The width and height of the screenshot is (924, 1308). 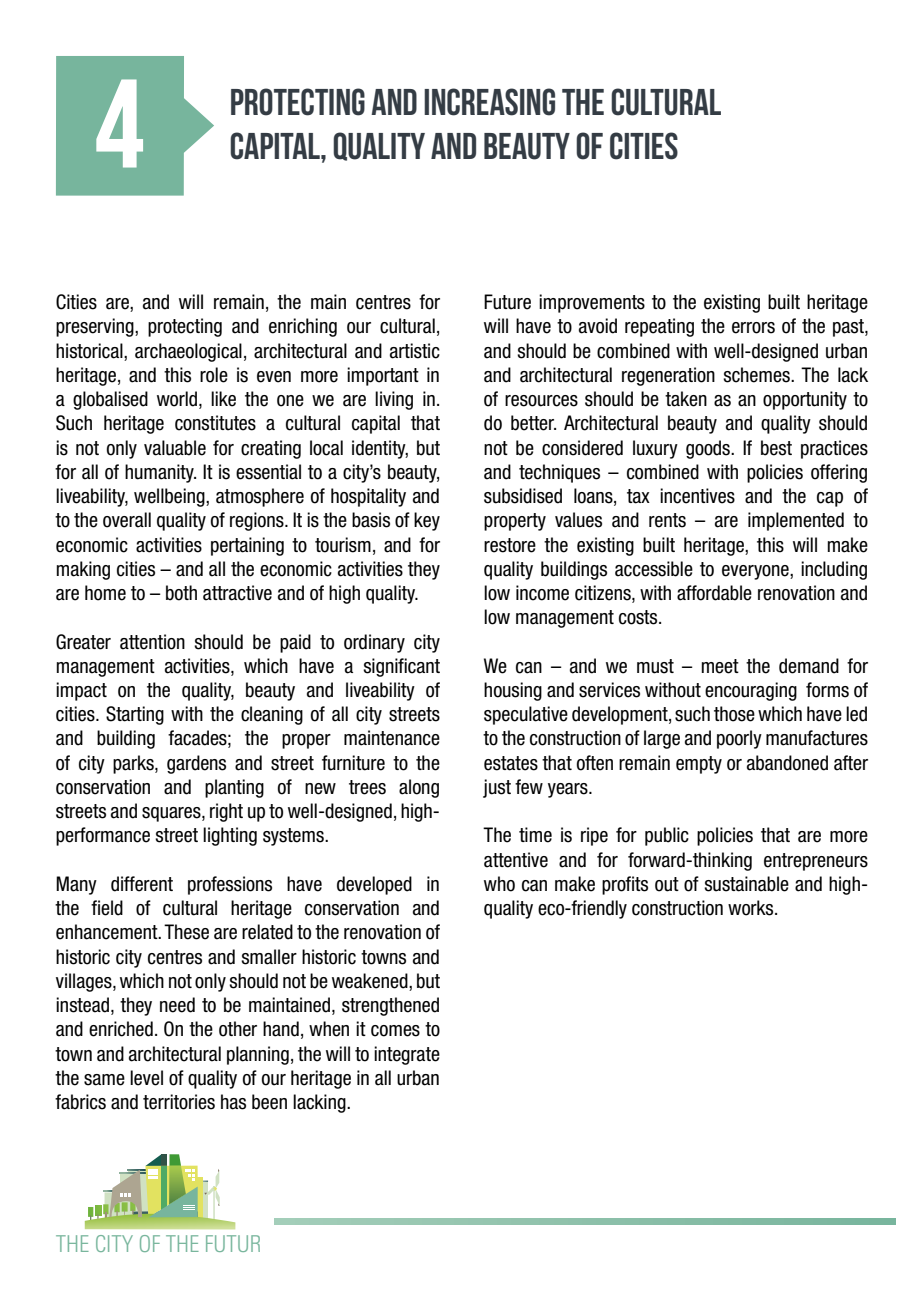 I want to click on everyone, so click(x=756, y=572).
